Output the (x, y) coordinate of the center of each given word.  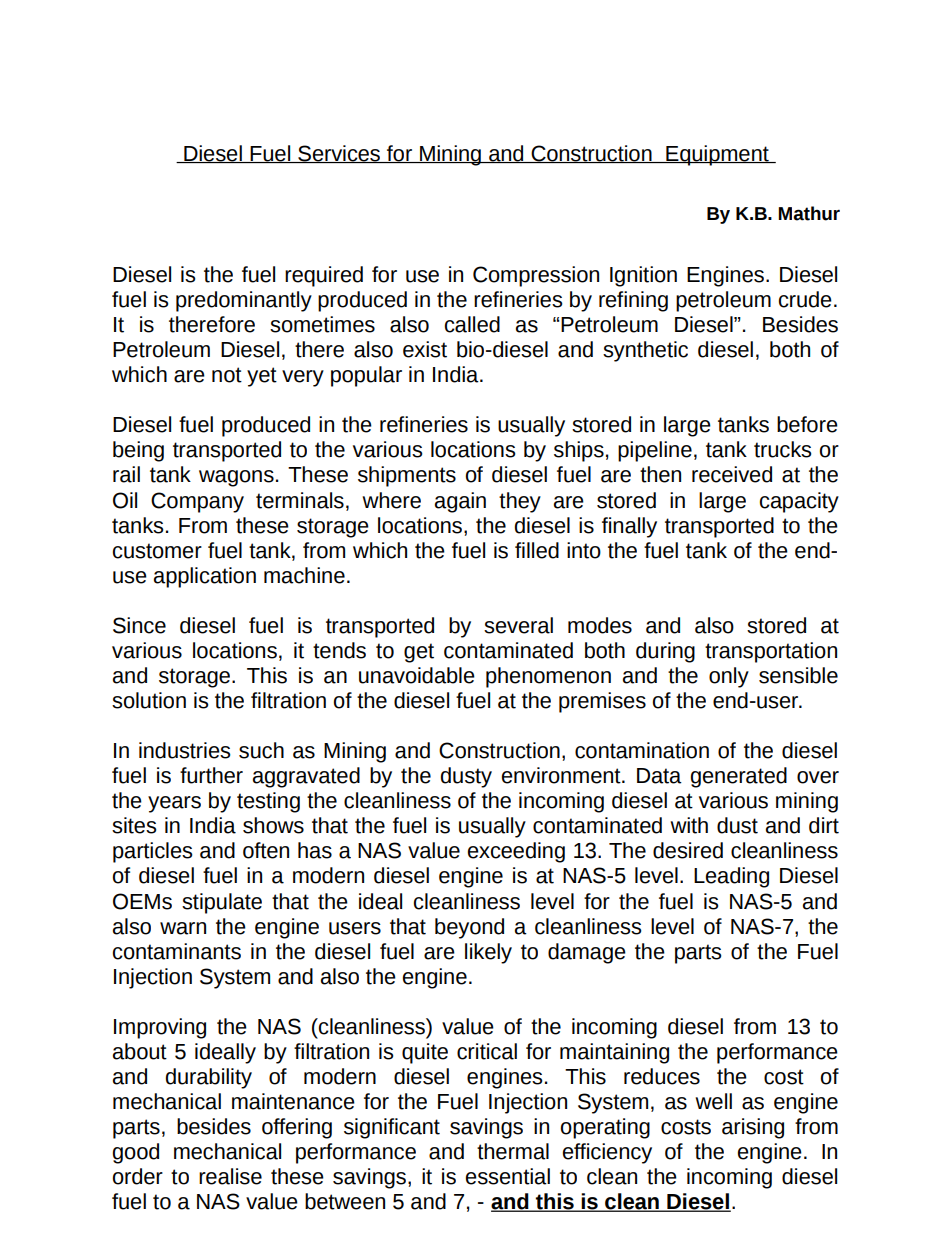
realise (230, 1176)
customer (157, 551)
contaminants (177, 951)
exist (425, 349)
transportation (771, 652)
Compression (536, 276)
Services (339, 154)
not (227, 375)
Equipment (717, 155)
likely (488, 953)
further (211, 775)
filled (537, 550)
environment (562, 775)
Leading (731, 877)
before (807, 424)
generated (739, 777)
